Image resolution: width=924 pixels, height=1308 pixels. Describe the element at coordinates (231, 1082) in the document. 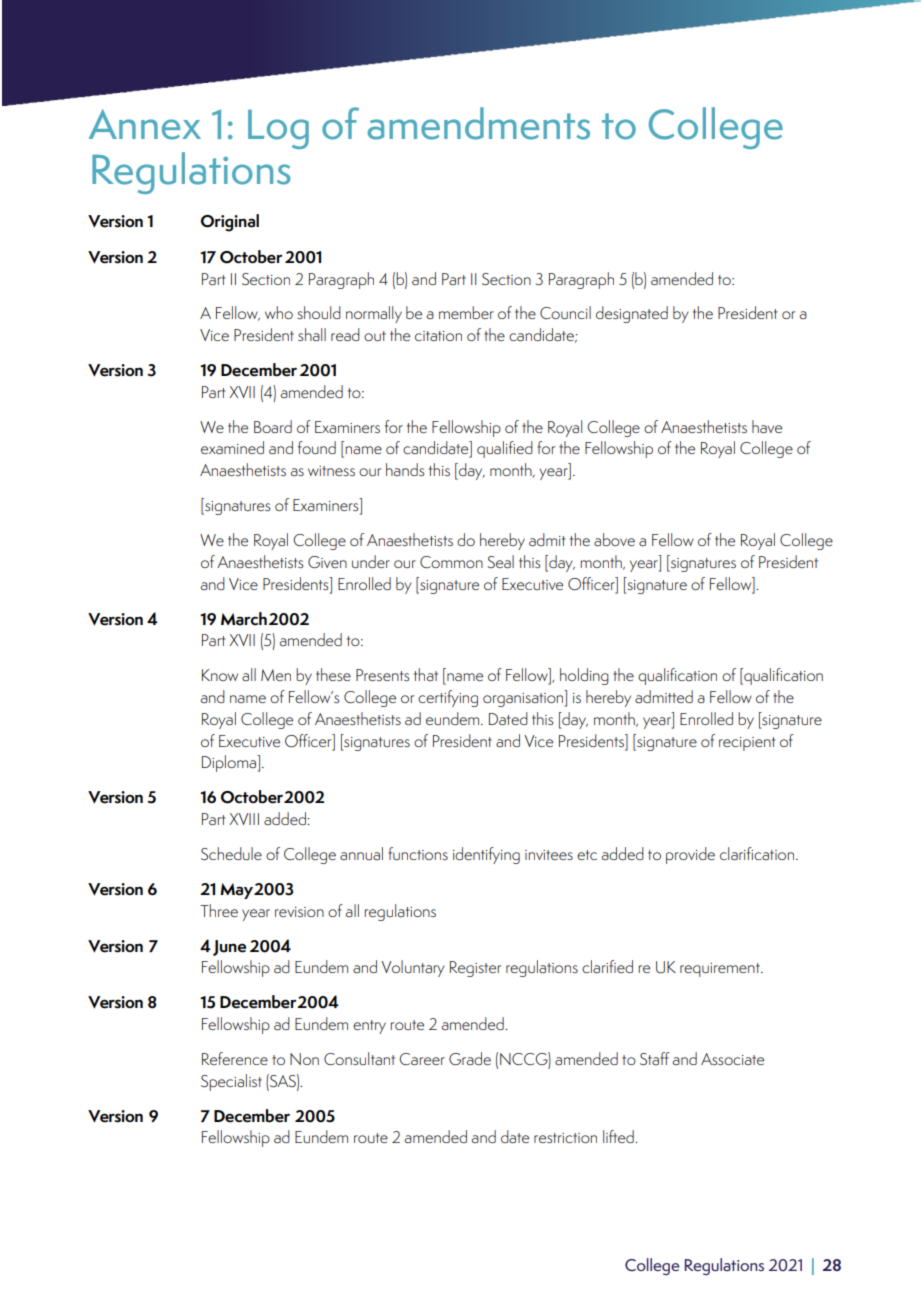

I see `Specialist` at that location.
